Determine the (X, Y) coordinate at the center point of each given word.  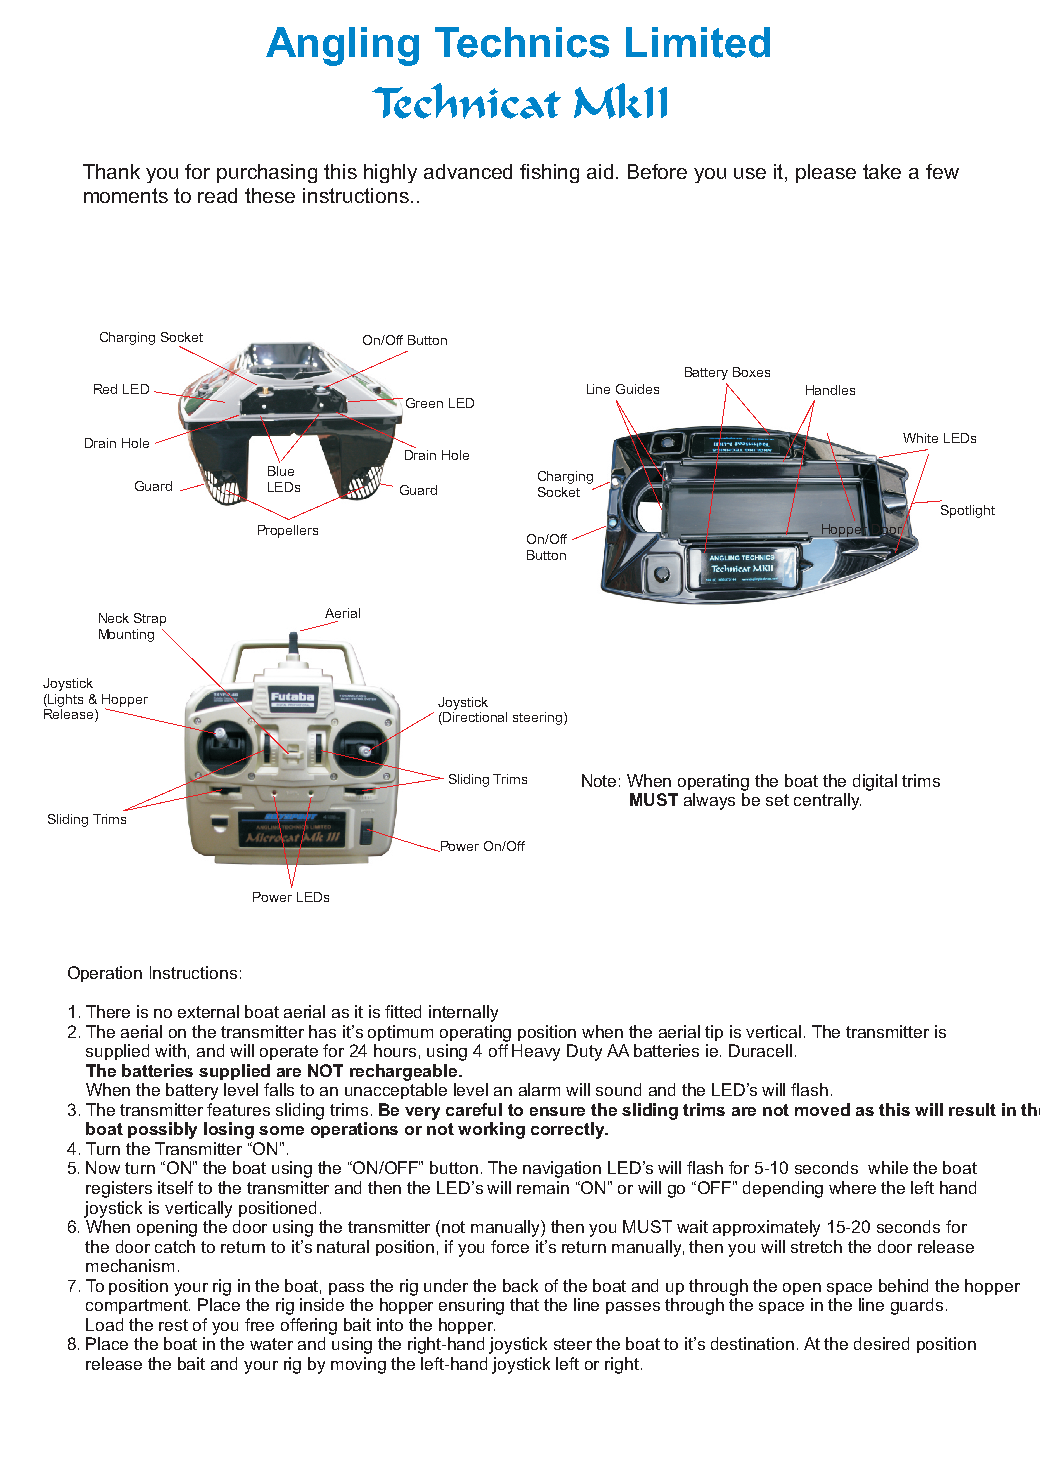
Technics (522, 42)
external (208, 1011)
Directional (475, 717)
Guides (637, 389)
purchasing (267, 173)
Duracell (760, 1050)
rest (173, 1325)
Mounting (126, 635)
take (882, 171)
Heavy (536, 1052)
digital (875, 782)
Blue (281, 471)
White (920, 438)
